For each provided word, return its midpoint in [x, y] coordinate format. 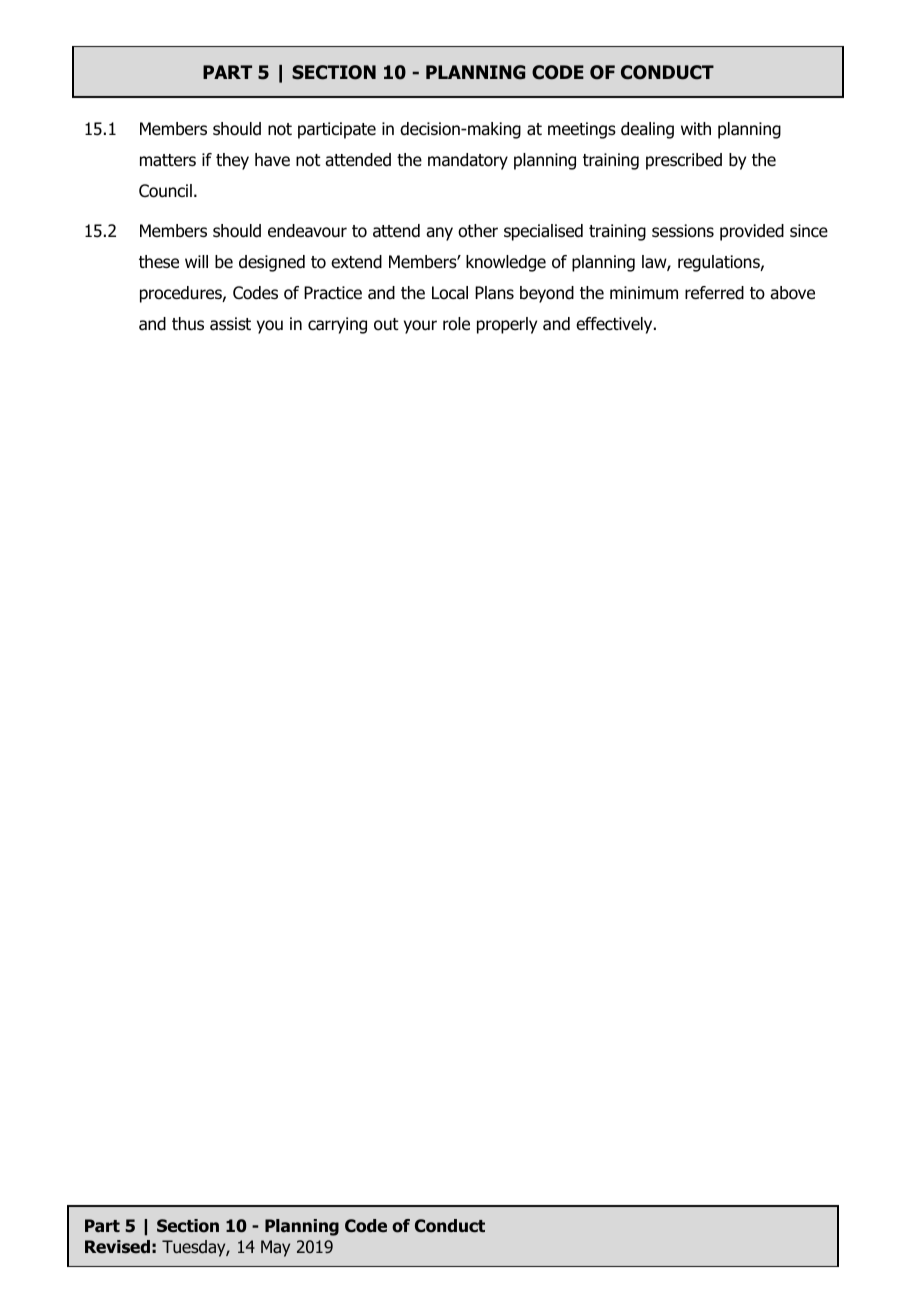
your [420, 327]
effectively [615, 325]
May [275, 1248]
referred [714, 293]
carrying [337, 325]
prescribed [684, 161]
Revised [117, 1247]
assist [230, 324]
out [386, 324]
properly [507, 325]
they [232, 161]
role [456, 324]
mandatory [468, 161]
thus [188, 324]
